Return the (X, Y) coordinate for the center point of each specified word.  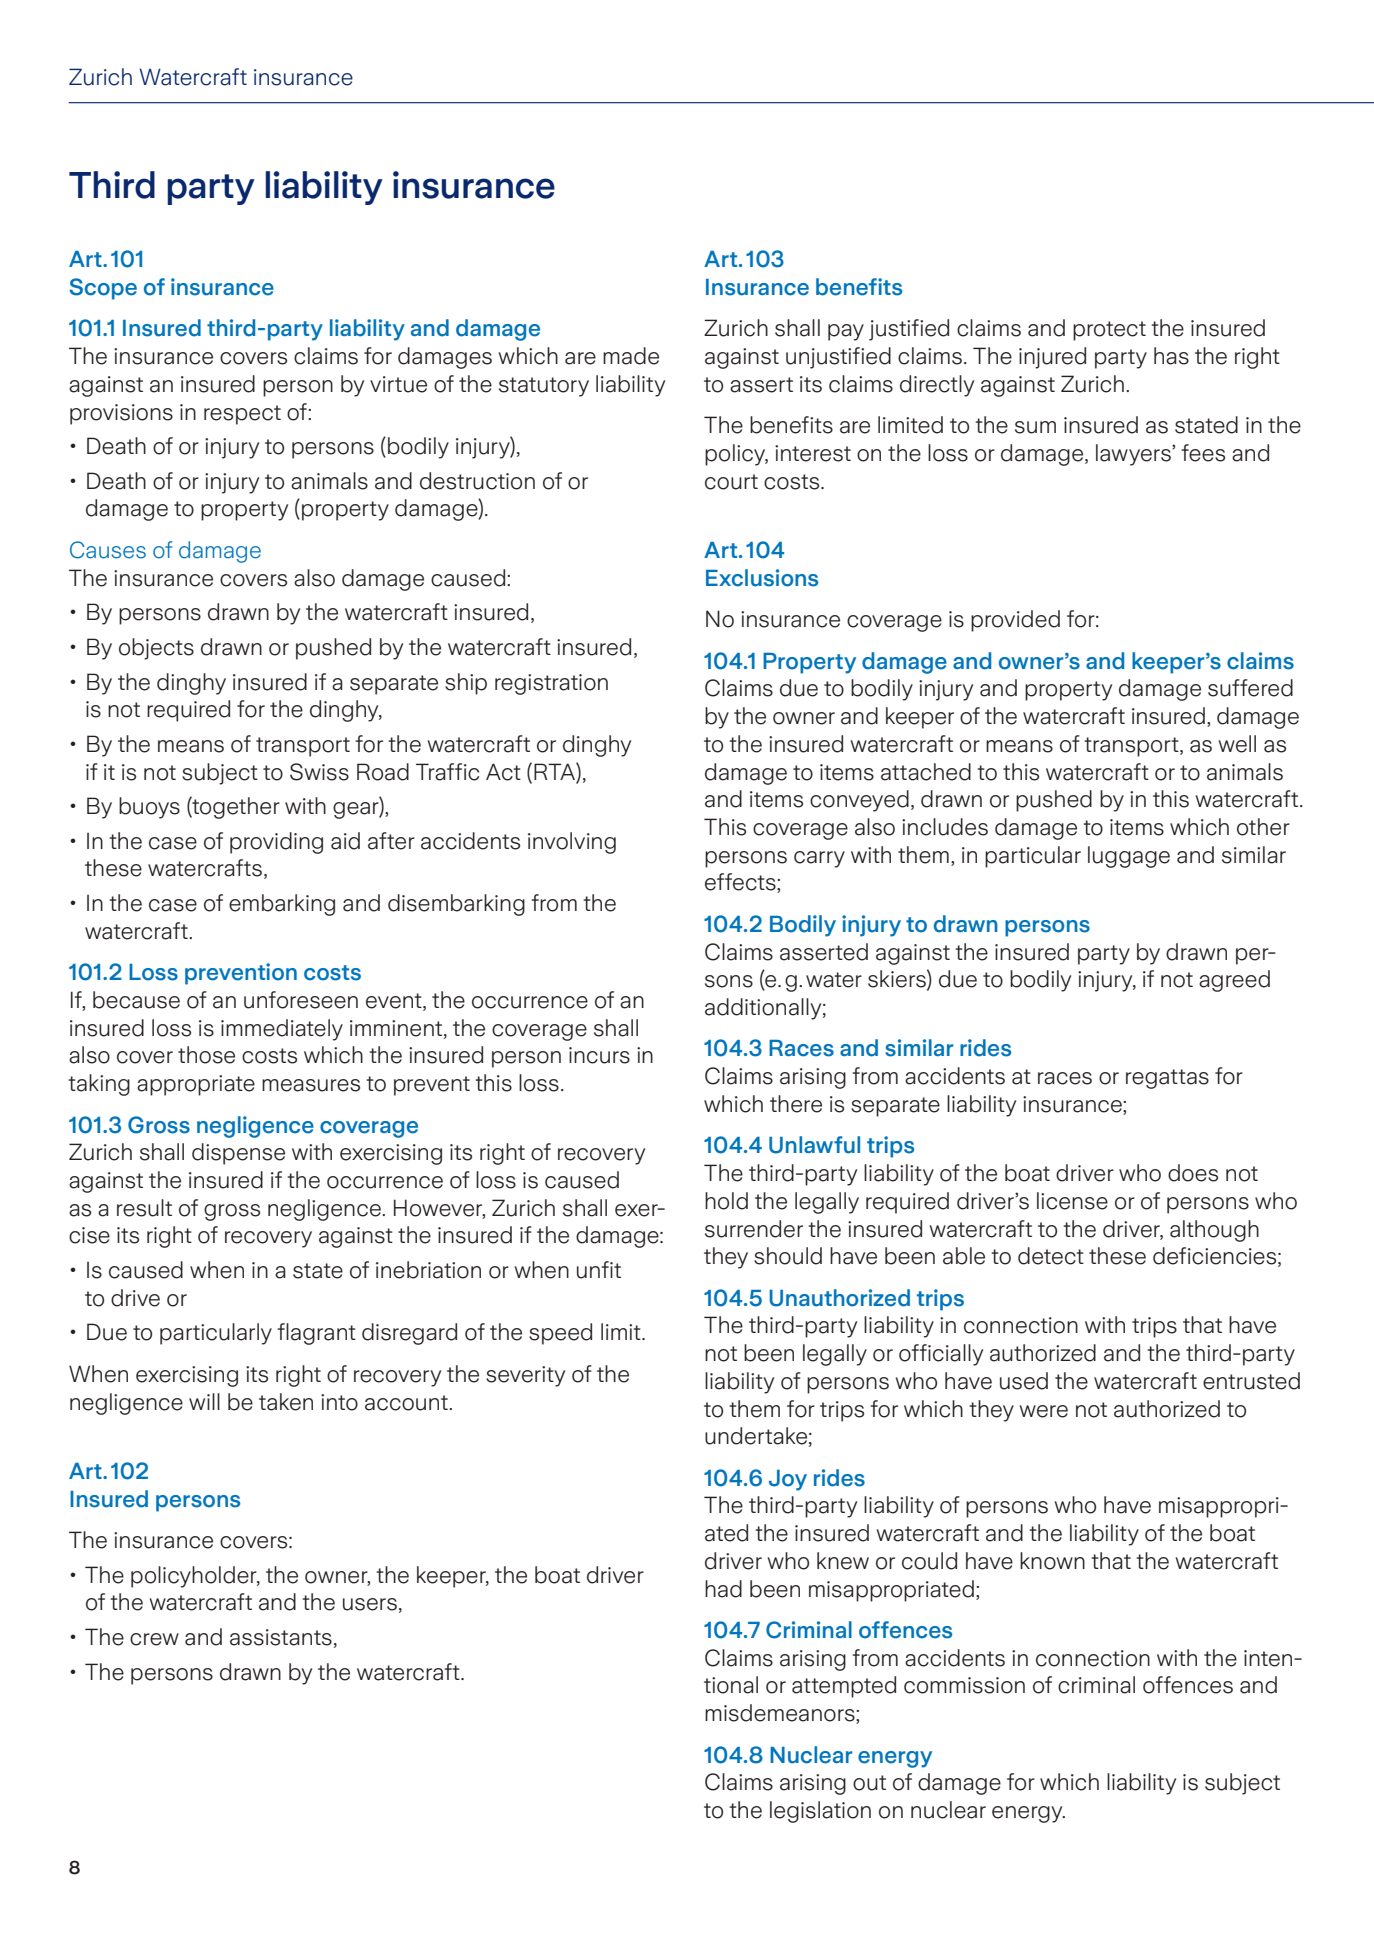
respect (242, 415)
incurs (599, 1055)
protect (1109, 331)
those (206, 1055)
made (631, 356)
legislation (820, 1812)
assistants (281, 1637)
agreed (1234, 981)
